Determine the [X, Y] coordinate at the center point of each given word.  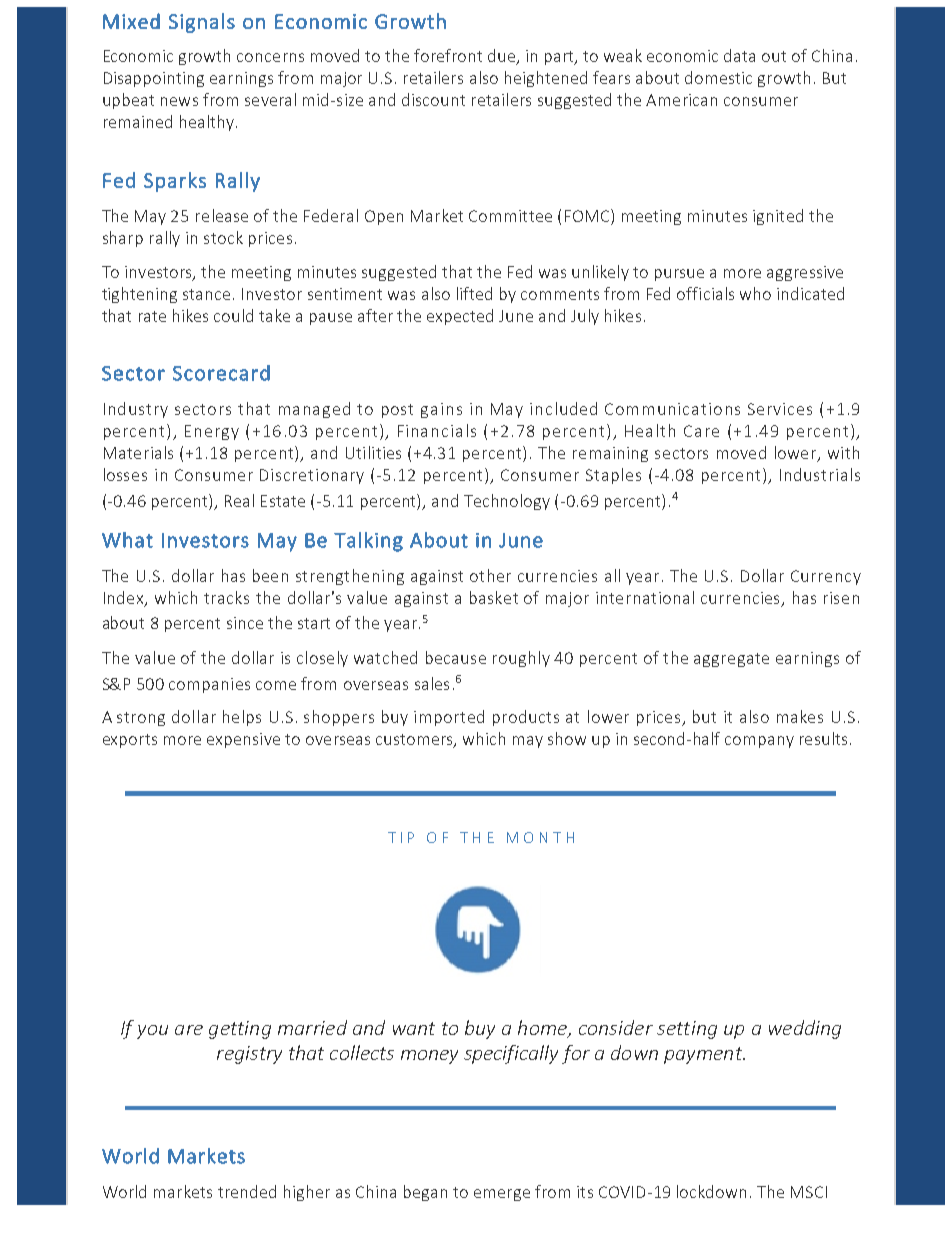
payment [704, 1055]
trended [247, 1191]
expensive [243, 740]
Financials [437, 430]
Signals [202, 23]
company [759, 742]
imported [449, 718]
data [739, 55]
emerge [502, 1195]
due [503, 57]
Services [780, 409]
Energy [212, 432]
